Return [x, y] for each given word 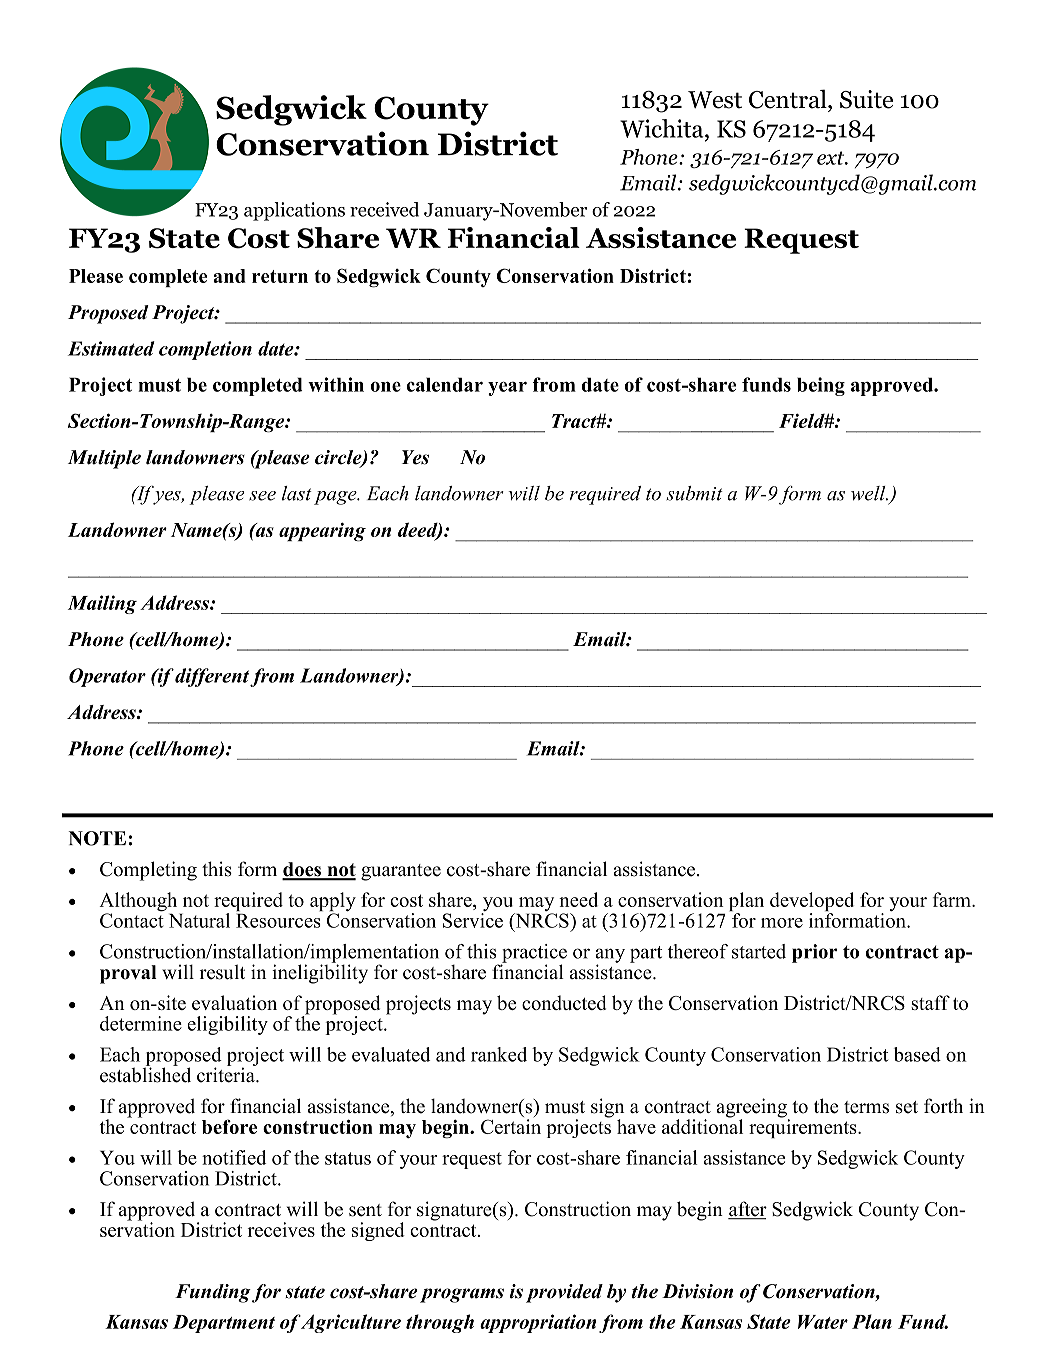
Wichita [663, 128]
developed [812, 903]
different [212, 677]
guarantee [401, 872]
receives [281, 1229]
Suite [866, 99]
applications [294, 211]
